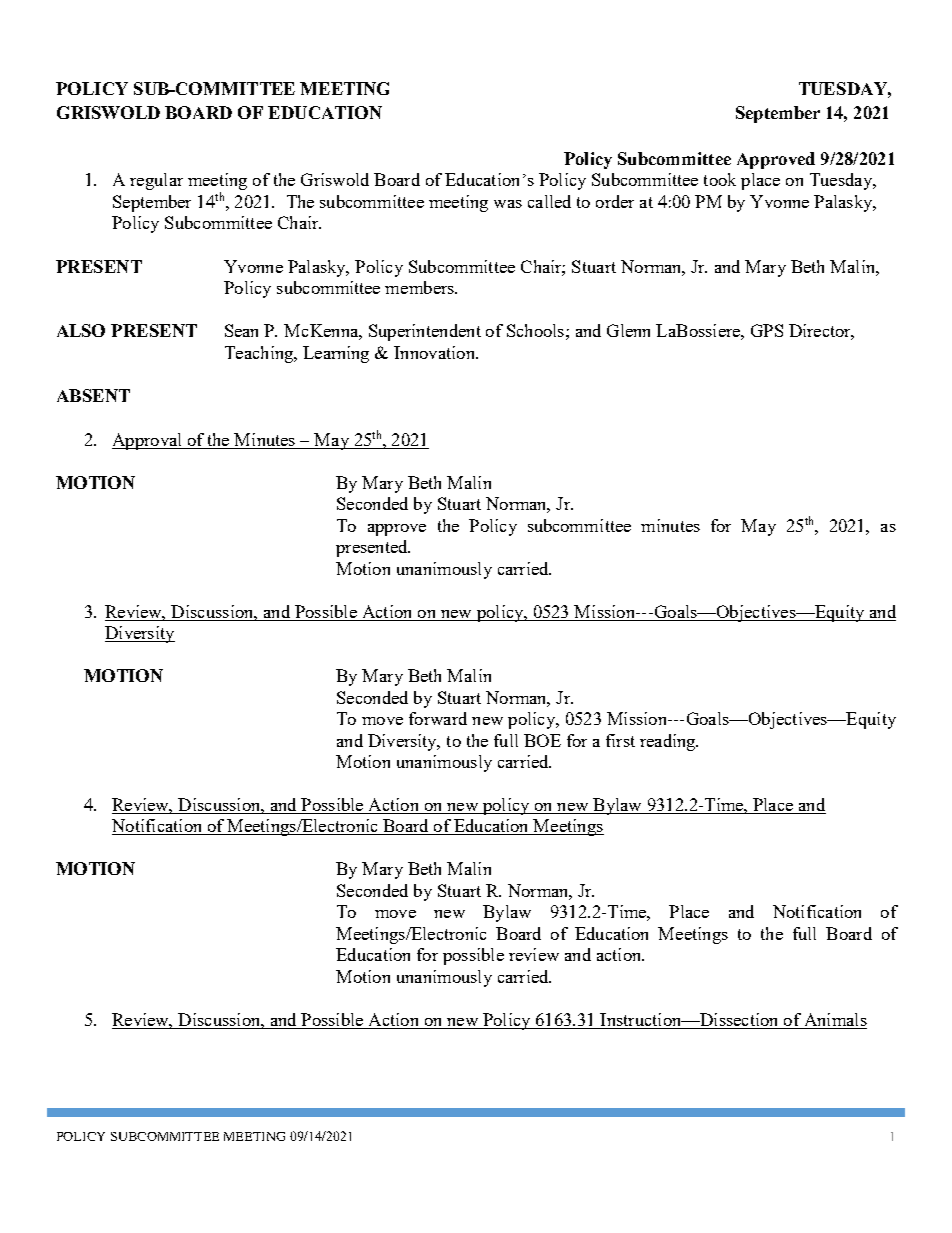 The image size is (952, 1233). What do you see at coordinates (438, 718) in the screenshot?
I see `forward` at bounding box center [438, 718].
